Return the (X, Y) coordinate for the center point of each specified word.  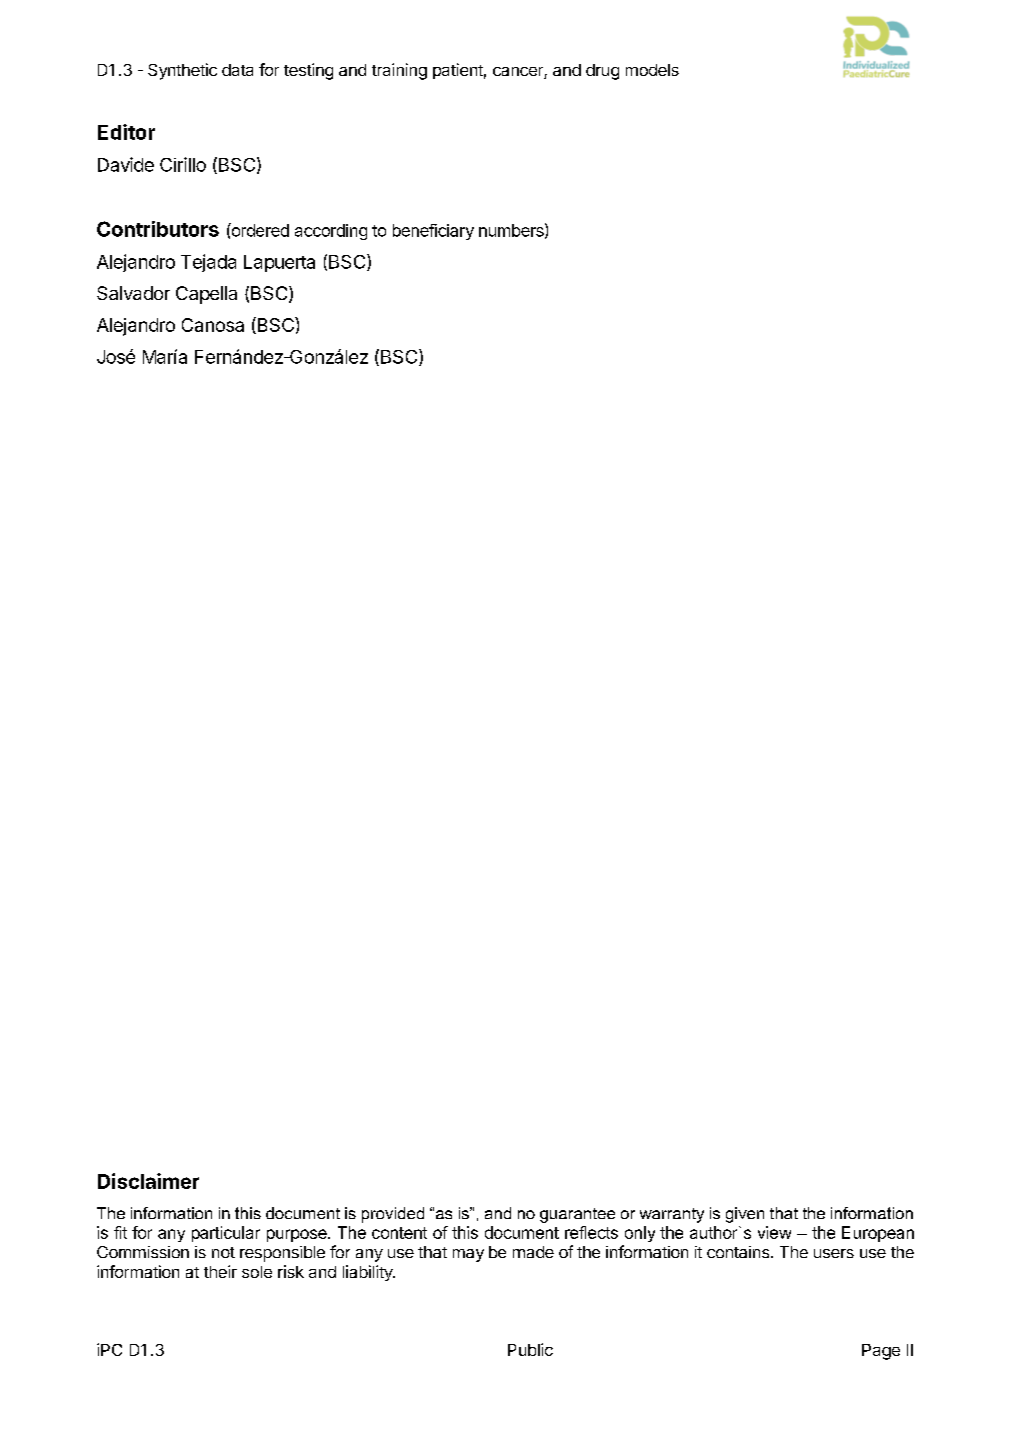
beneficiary (433, 232)
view (774, 1232)
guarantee (577, 1215)
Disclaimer (148, 1181)
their (220, 1271)
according (331, 232)
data (237, 70)
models (652, 70)
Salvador (133, 293)
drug (602, 72)
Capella (206, 295)
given (745, 1215)
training (399, 71)
